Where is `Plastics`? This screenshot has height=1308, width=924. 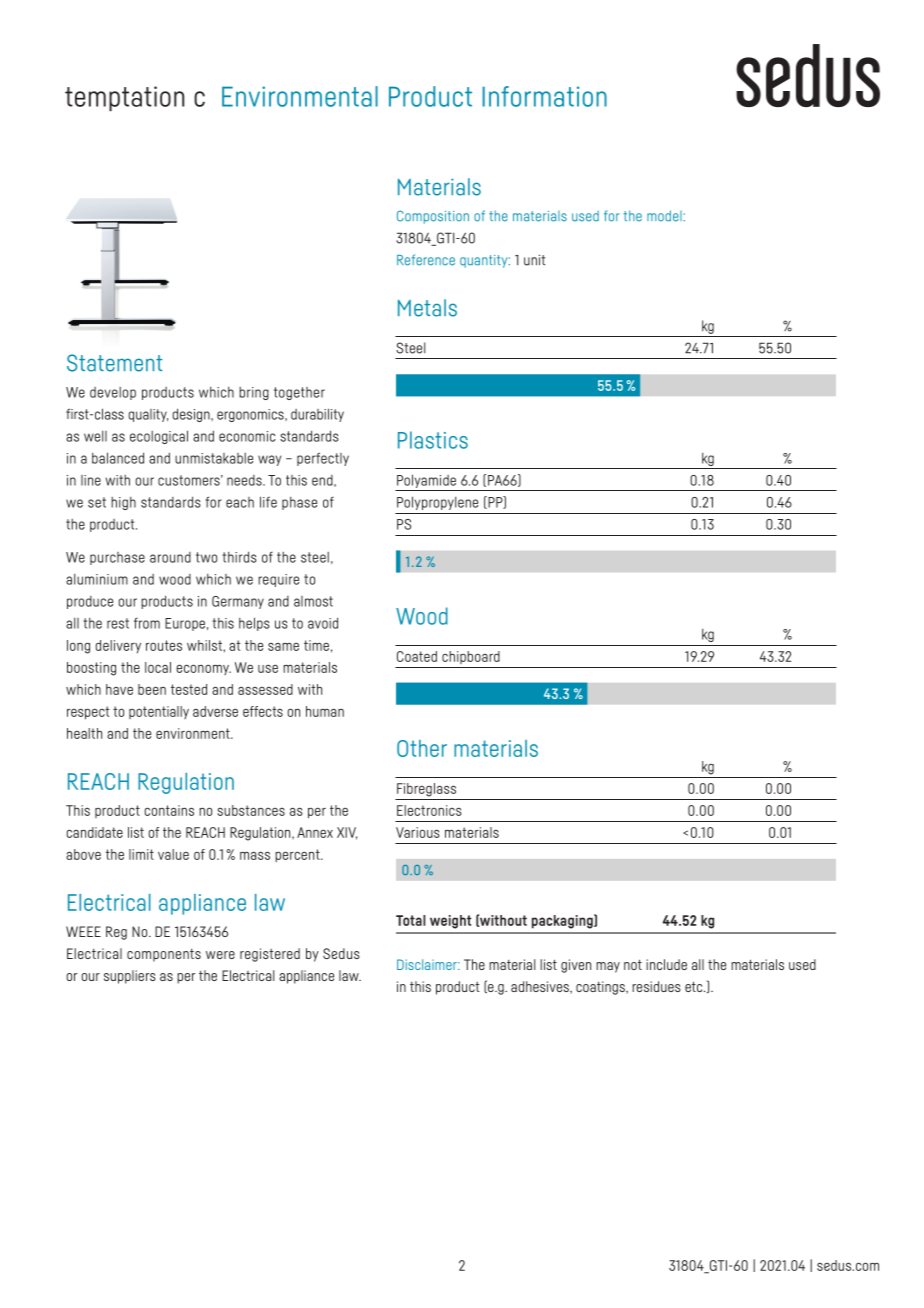
Plastics is located at coordinates (433, 440).
